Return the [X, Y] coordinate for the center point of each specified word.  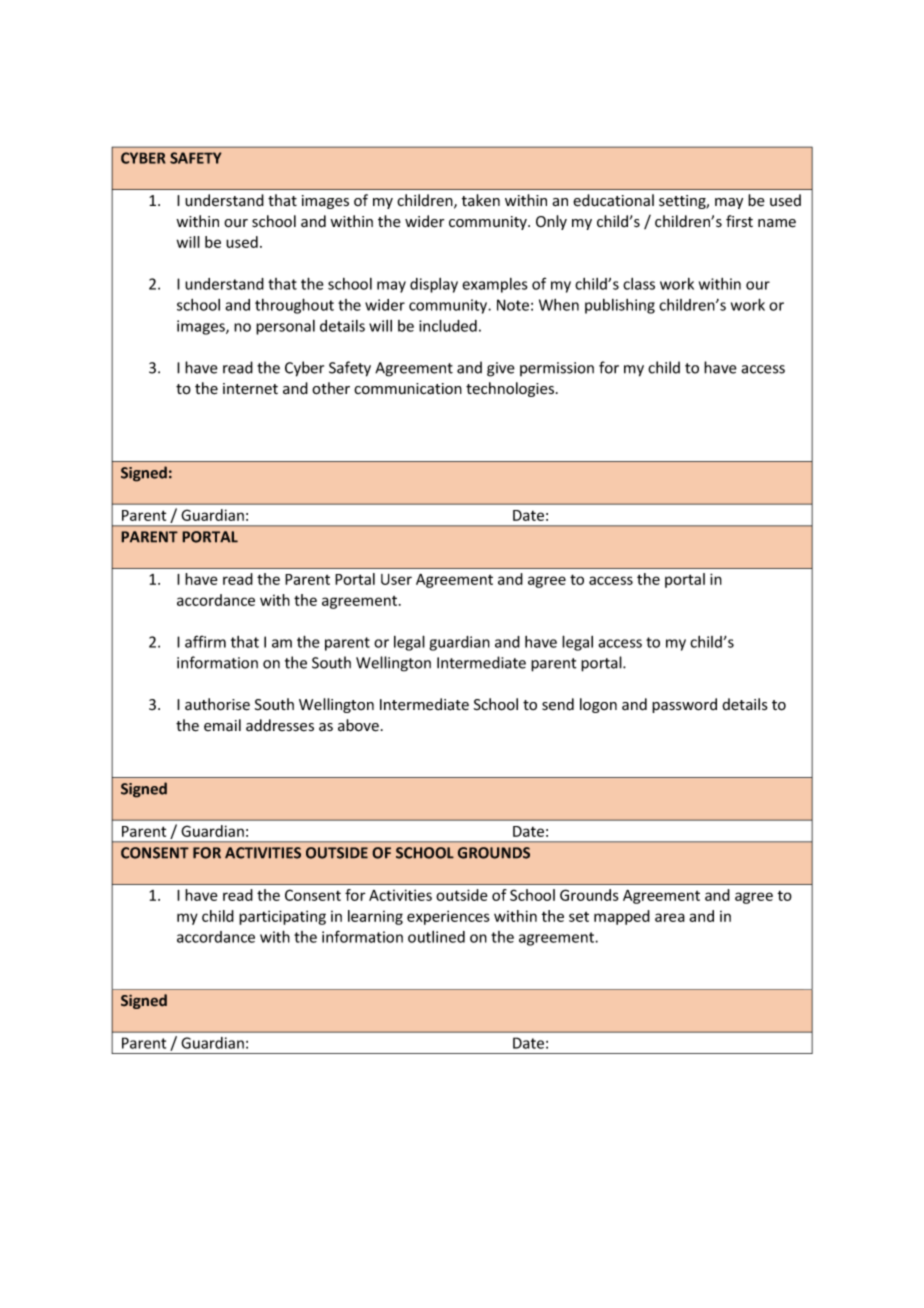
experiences [448, 917]
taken [481, 200]
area [670, 917]
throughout [294, 306]
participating [282, 917]
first [739, 221]
